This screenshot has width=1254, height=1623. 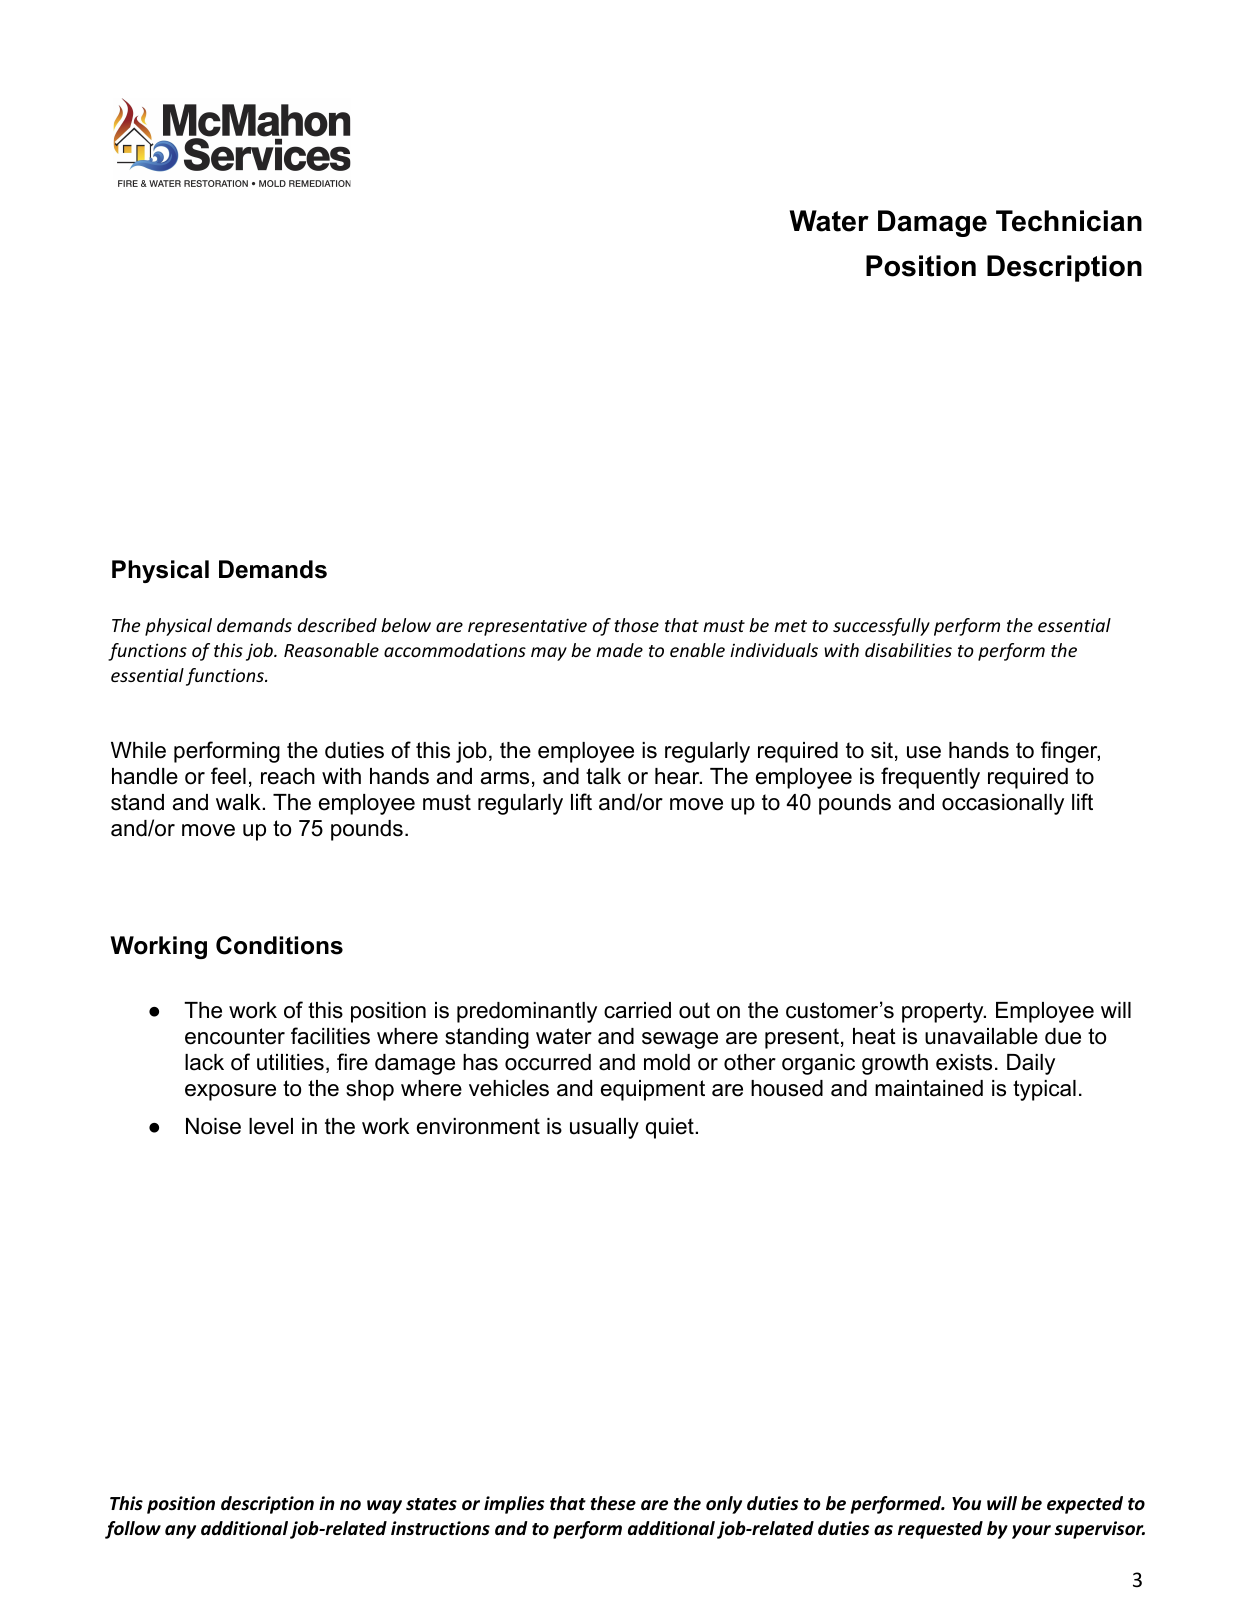 What do you see at coordinates (637, 1010) in the screenshot?
I see `carried` at bounding box center [637, 1010].
